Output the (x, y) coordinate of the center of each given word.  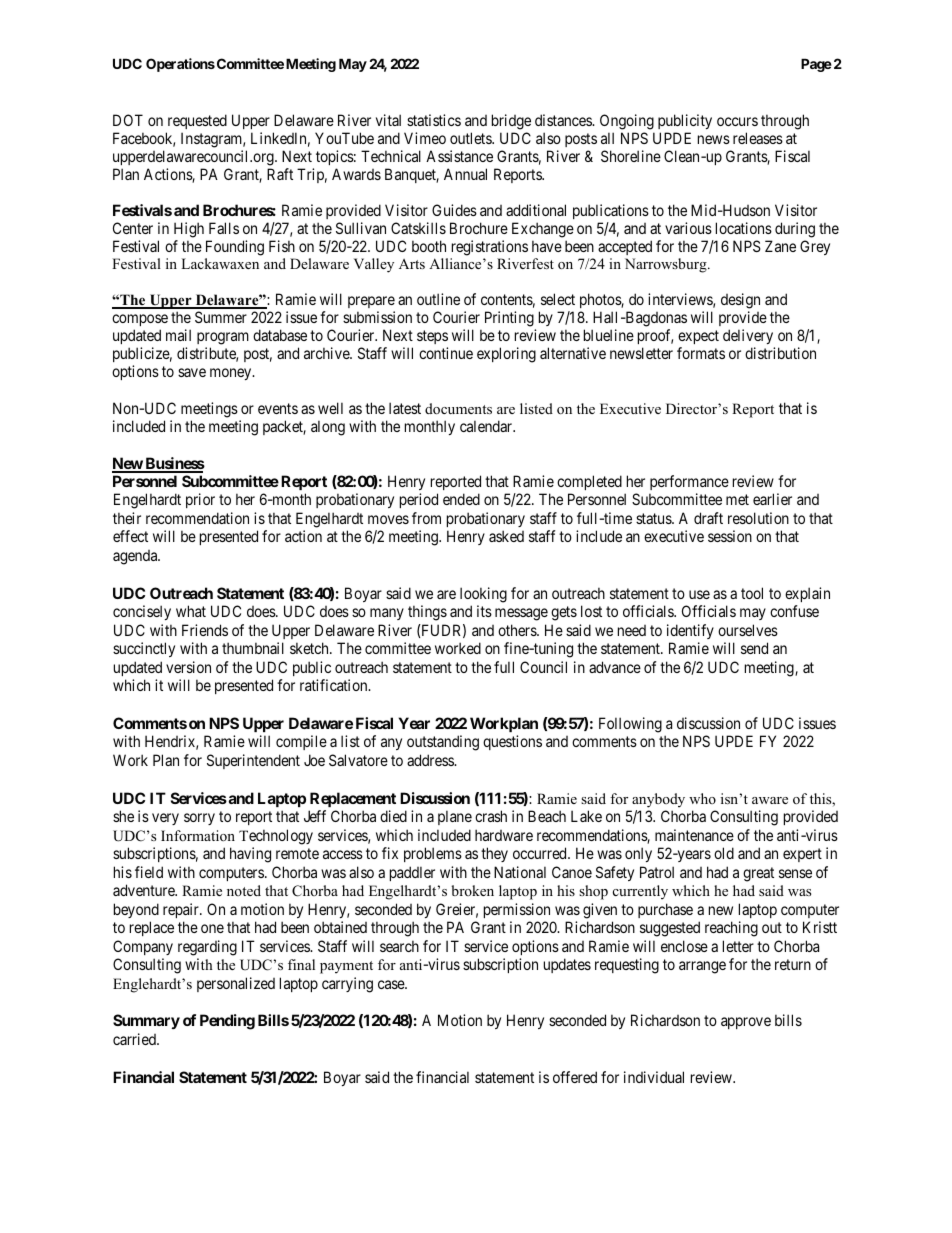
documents (458, 408)
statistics (434, 120)
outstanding (443, 743)
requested (196, 123)
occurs (737, 121)
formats (701, 353)
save (192, 372)
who (702, 798)
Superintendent (253, 761)
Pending (227, 1022)
